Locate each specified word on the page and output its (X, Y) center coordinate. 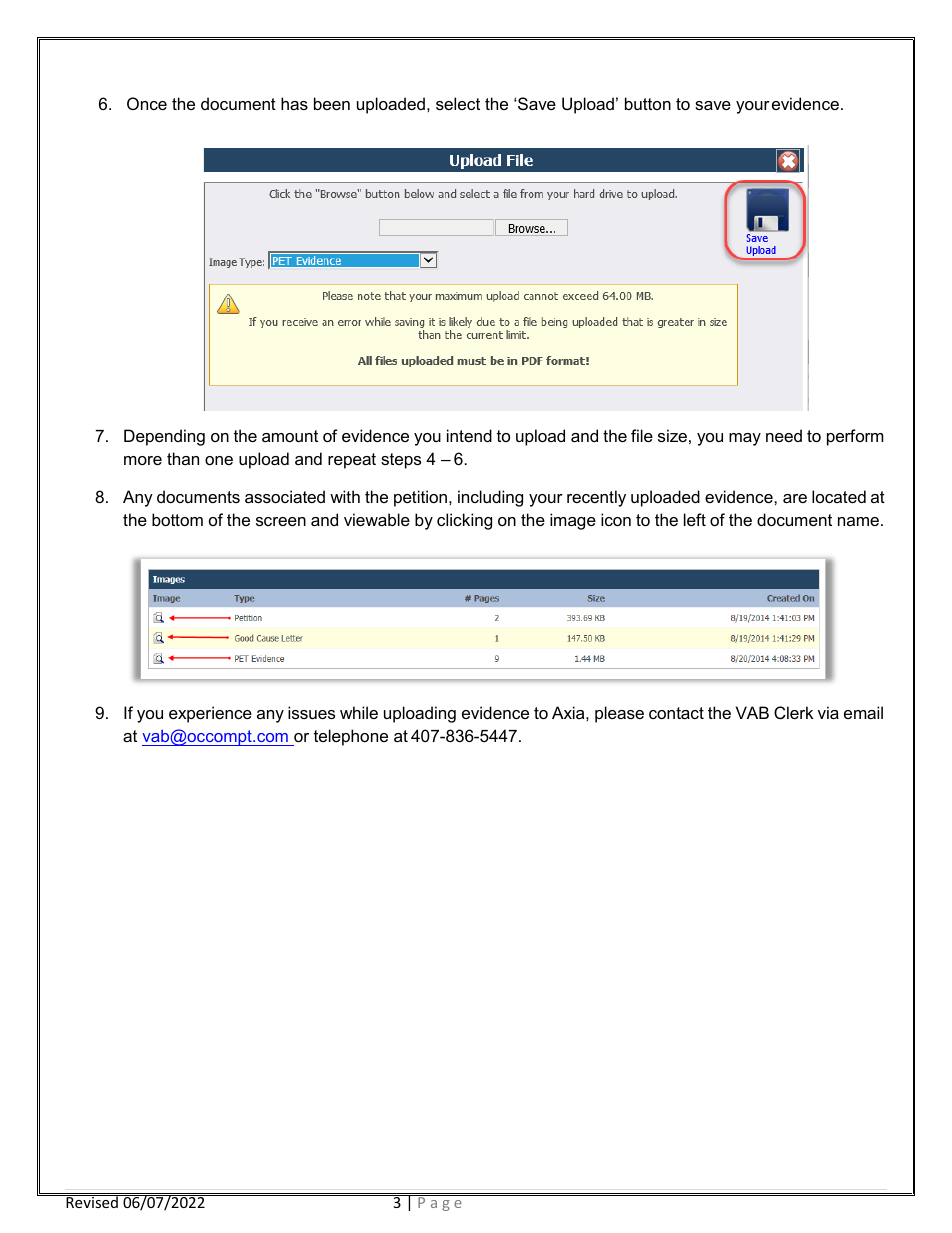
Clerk (794, 712)
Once (147, 103)
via (828, 712)
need (784, 435)
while (359, 712)
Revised (92, 1201)
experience (210, 714)
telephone (351, 737)
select (458, 103)
